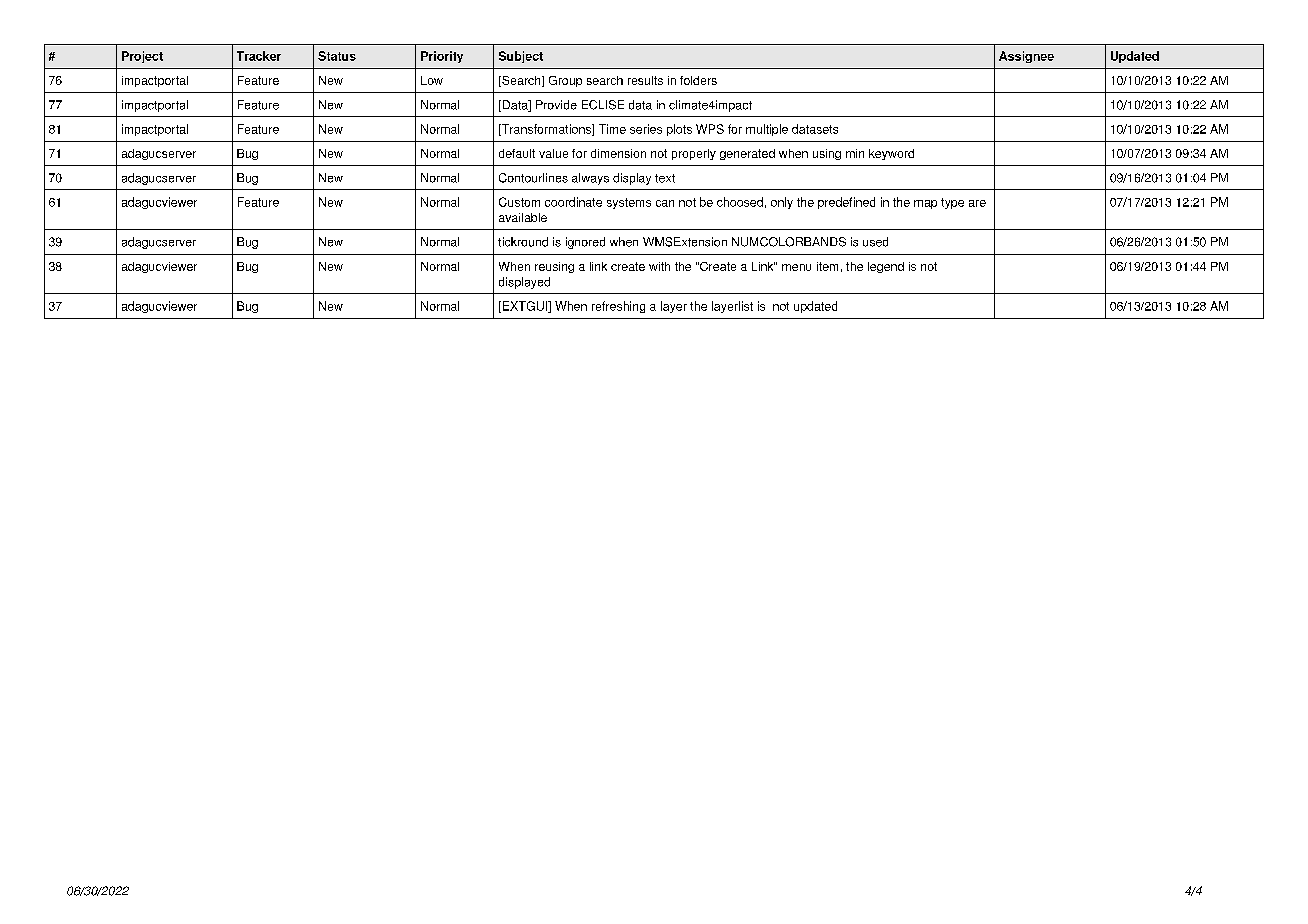 The image size is (1308, 924). What do you see at coordinates (517, 153) in the image?
I see `default` at bounding box center [517, 153].
